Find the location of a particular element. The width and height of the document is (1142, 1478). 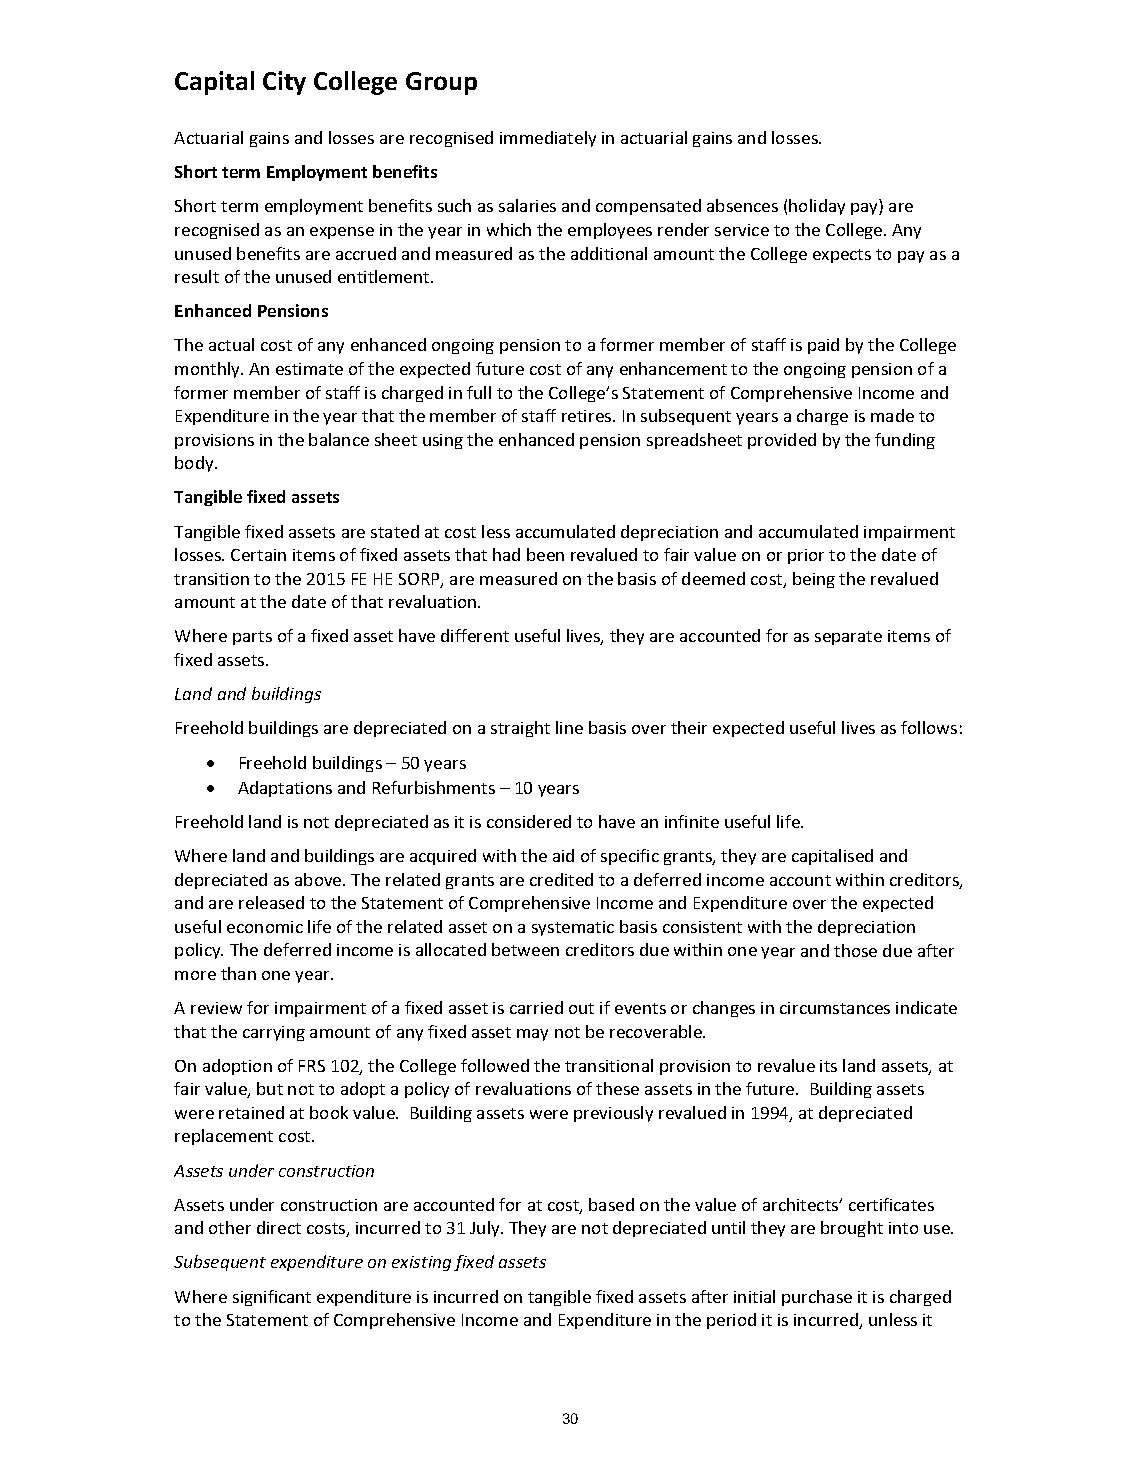

line is located at coordinates (569, 727).
